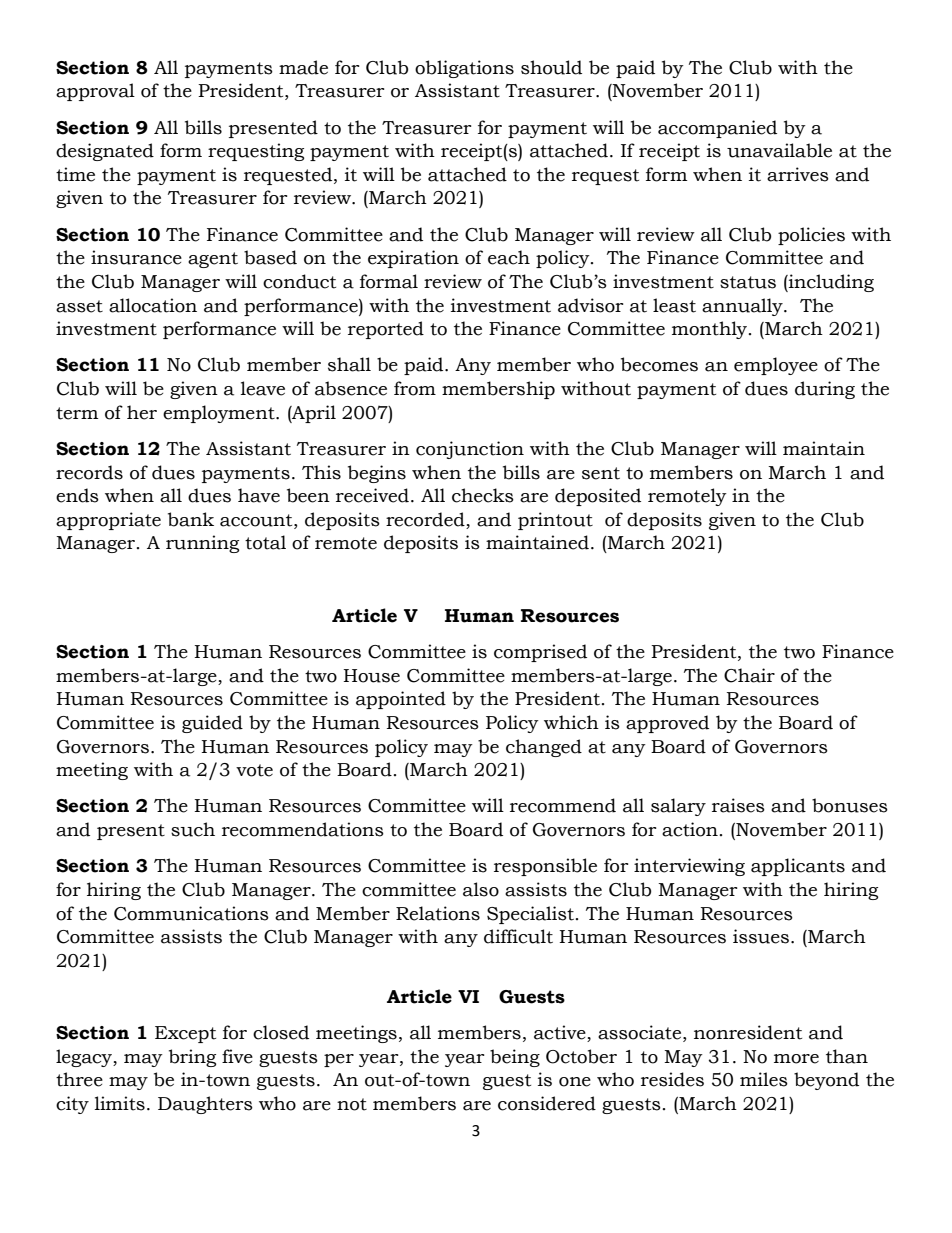 This screenshot has height=1233, width=952. I want to click on changed, so click(544, 748).
